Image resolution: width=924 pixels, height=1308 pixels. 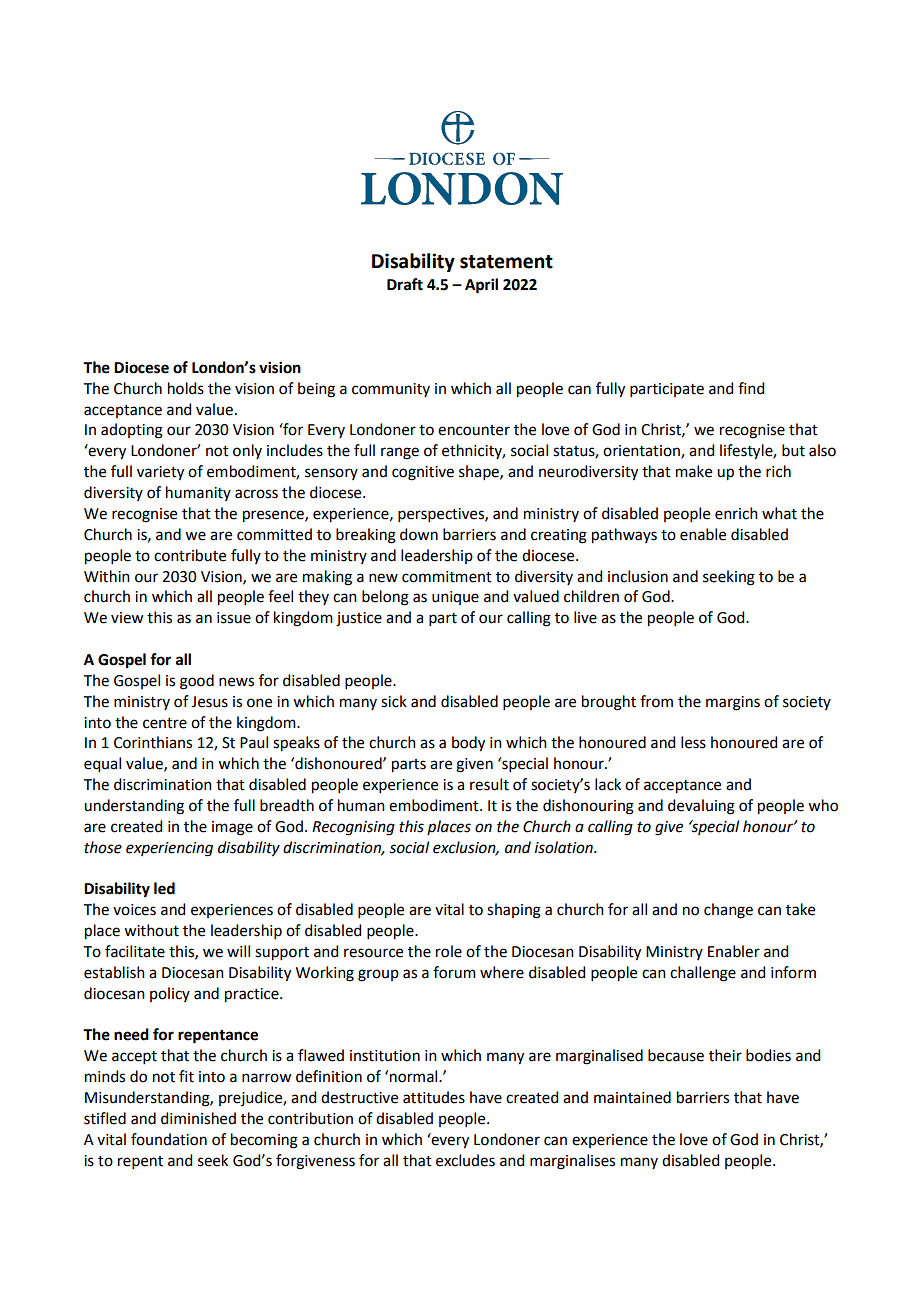 I want to click on devaluing, so click(x=701, y=807).
